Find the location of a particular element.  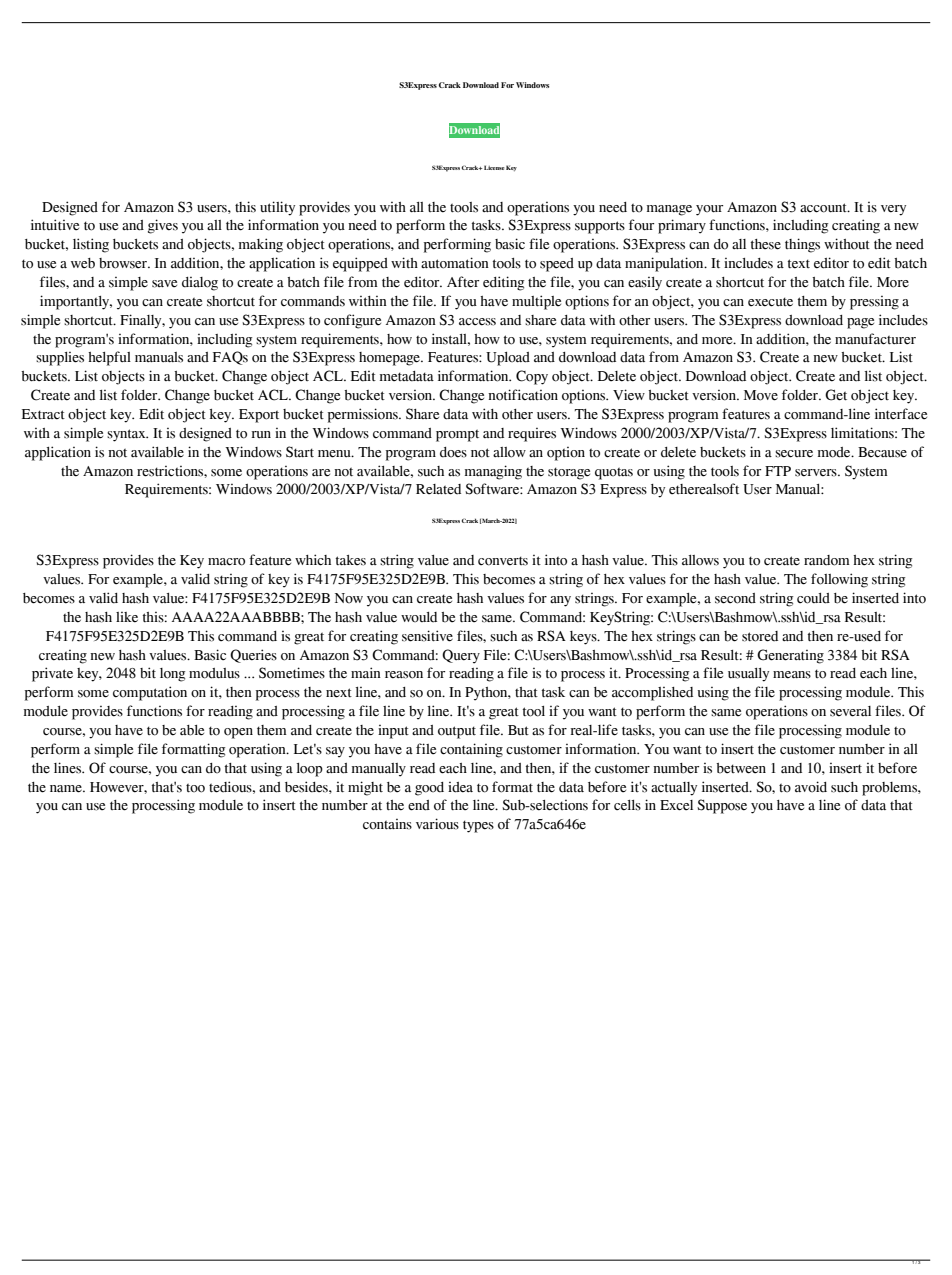

avoid is located at coordinates (811, 787).
